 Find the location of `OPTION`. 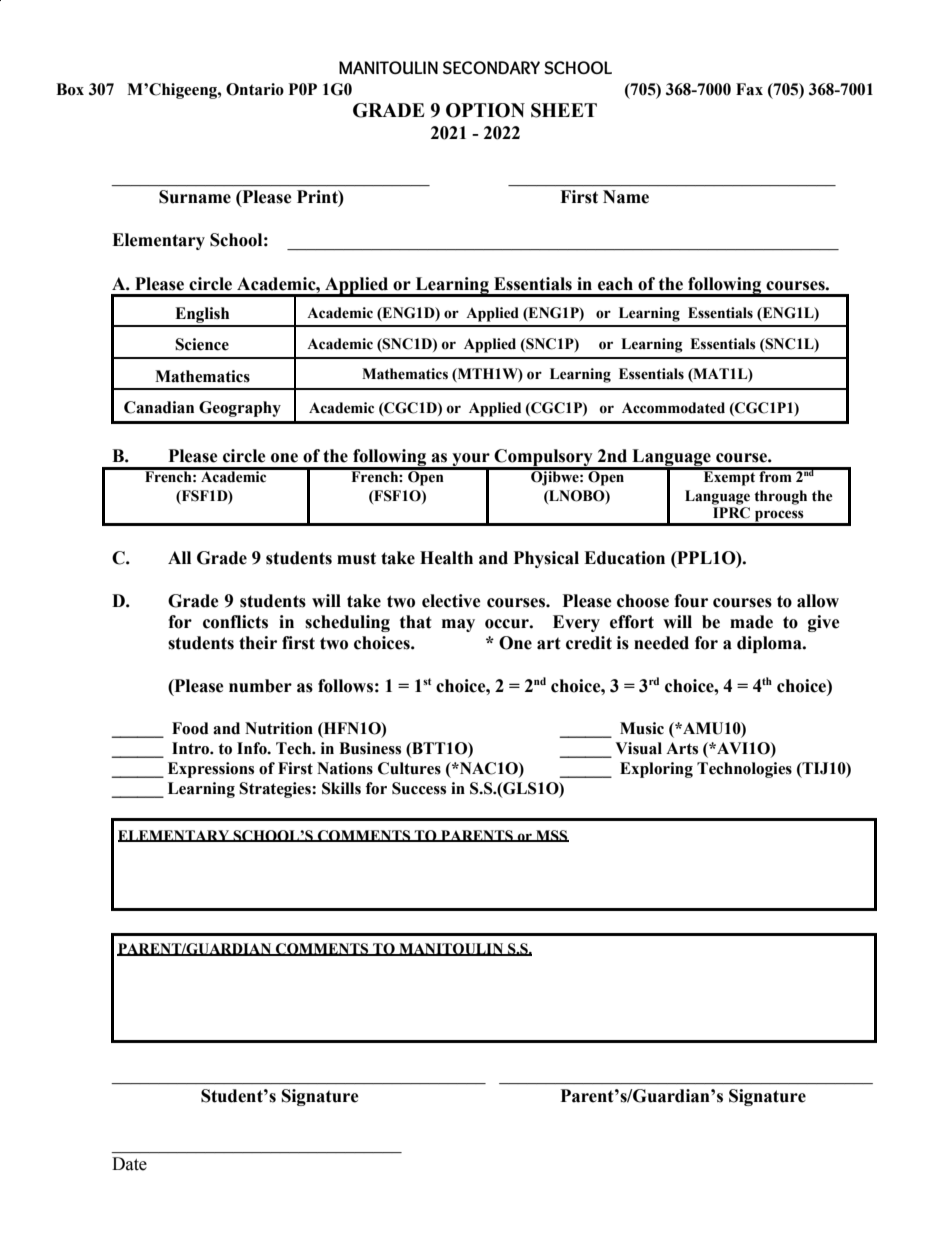

OPTION is located at coordinates (485, 110).
